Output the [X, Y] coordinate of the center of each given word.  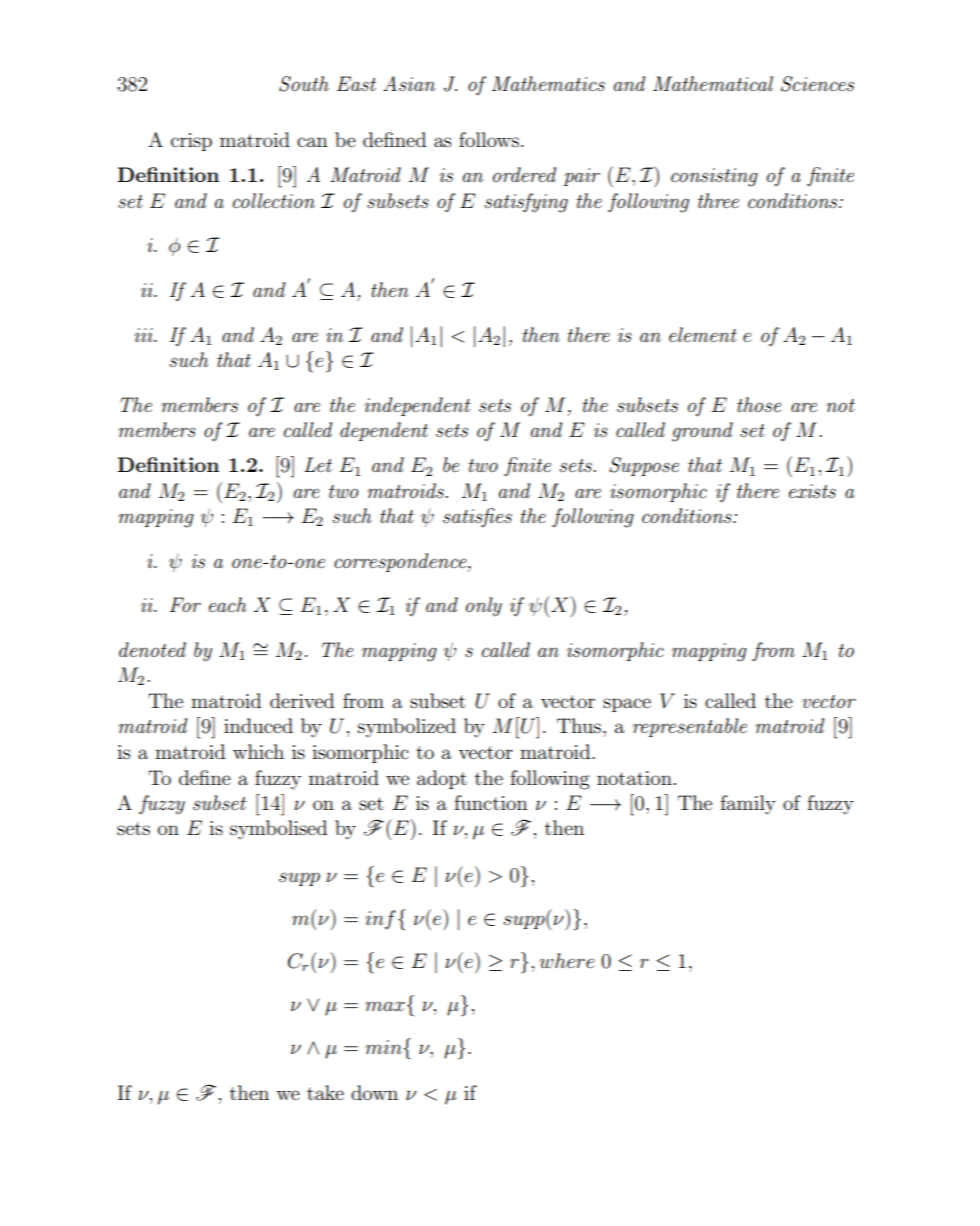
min [384, 1047]
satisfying [526, 203]
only [484, 607]
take [325, 1092]
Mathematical [713, 83]
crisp [191, 142]
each [228, 604]
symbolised [278, 830]
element [703, 334]
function [491, 803]
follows [489, 140]
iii [144, 335]
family [748, 805]
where [567, 960]
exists [812, 491]
